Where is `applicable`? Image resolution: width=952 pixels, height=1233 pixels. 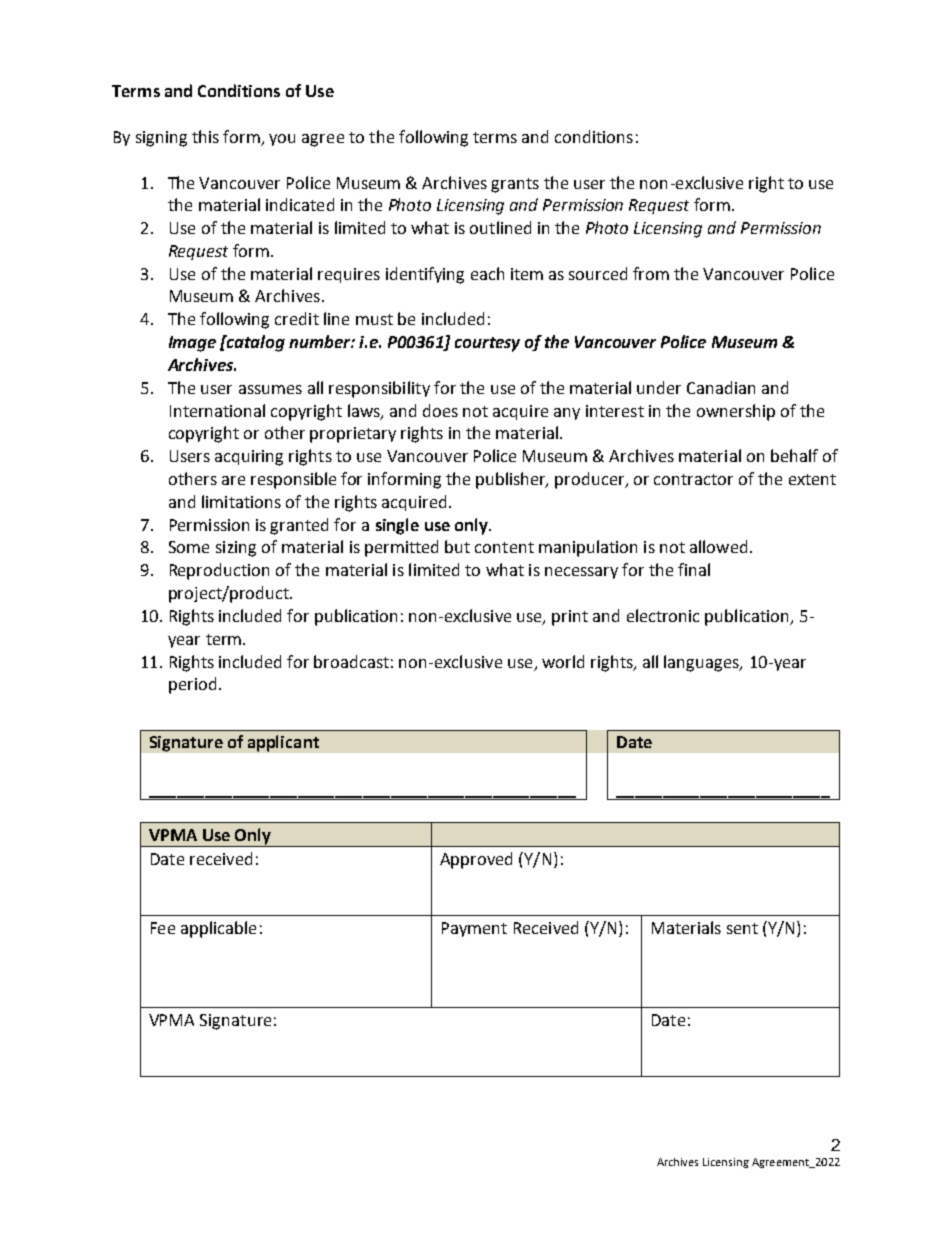
applicable is located at coordinates (218, 929).
